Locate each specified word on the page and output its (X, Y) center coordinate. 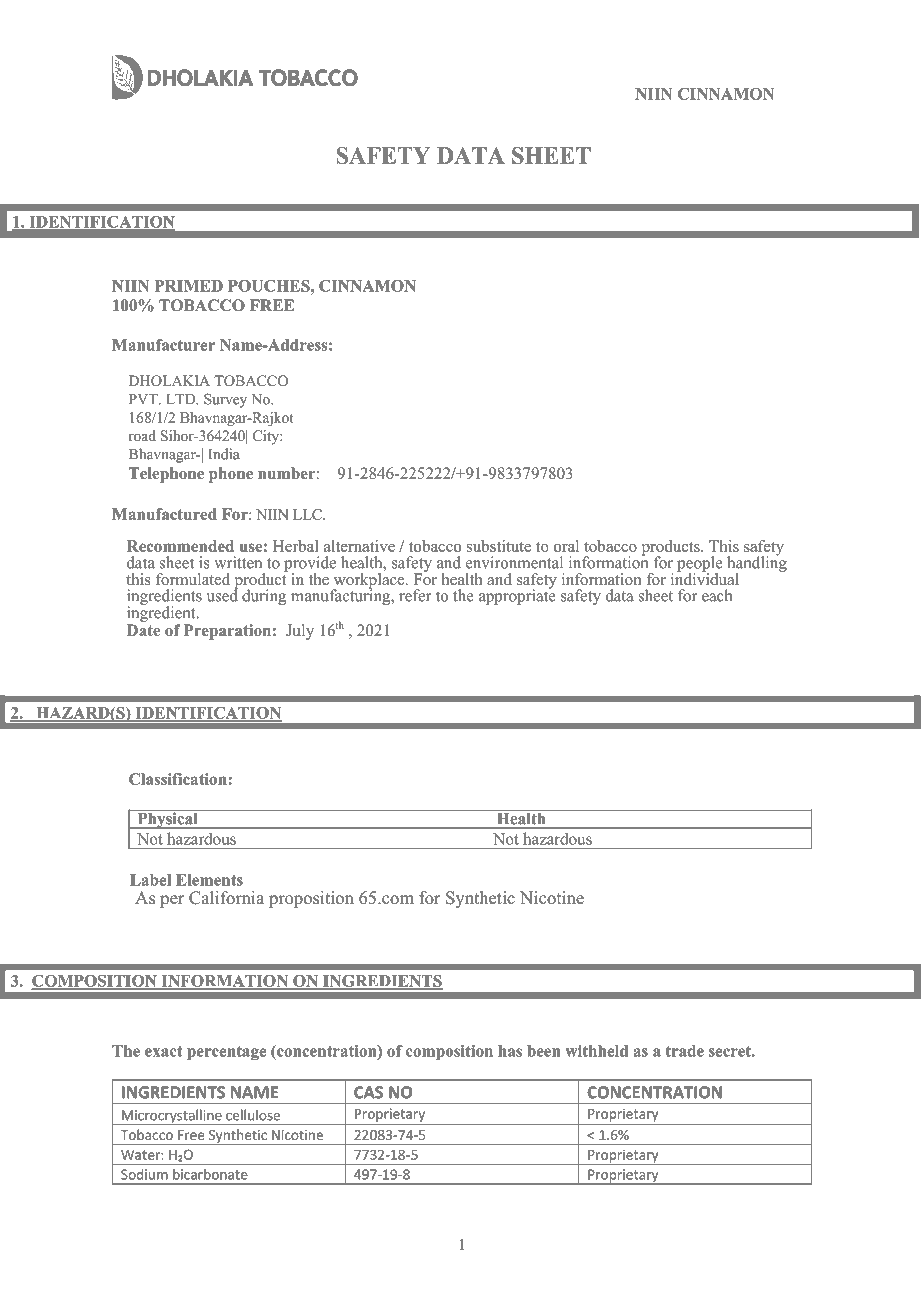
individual (705, 578)
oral (566, 546)
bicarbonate (210, 1174)
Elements (209, 880)
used (222, 594)
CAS (368, 1092)
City (267, 437)
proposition (311, 899)
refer (415, 595)
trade (684, 1051)
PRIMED (189, 286)
